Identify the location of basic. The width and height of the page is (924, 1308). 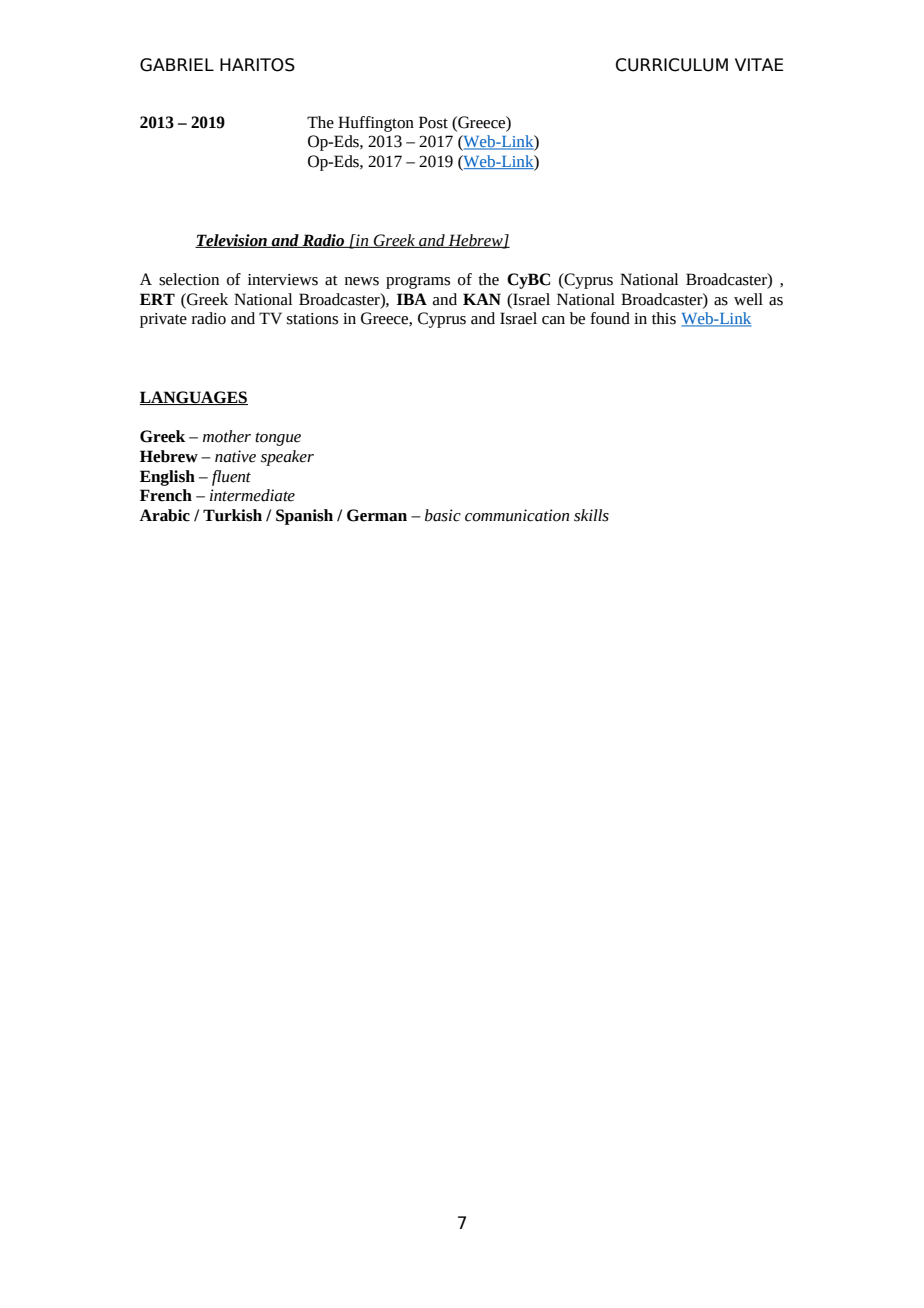
(443, 515).
